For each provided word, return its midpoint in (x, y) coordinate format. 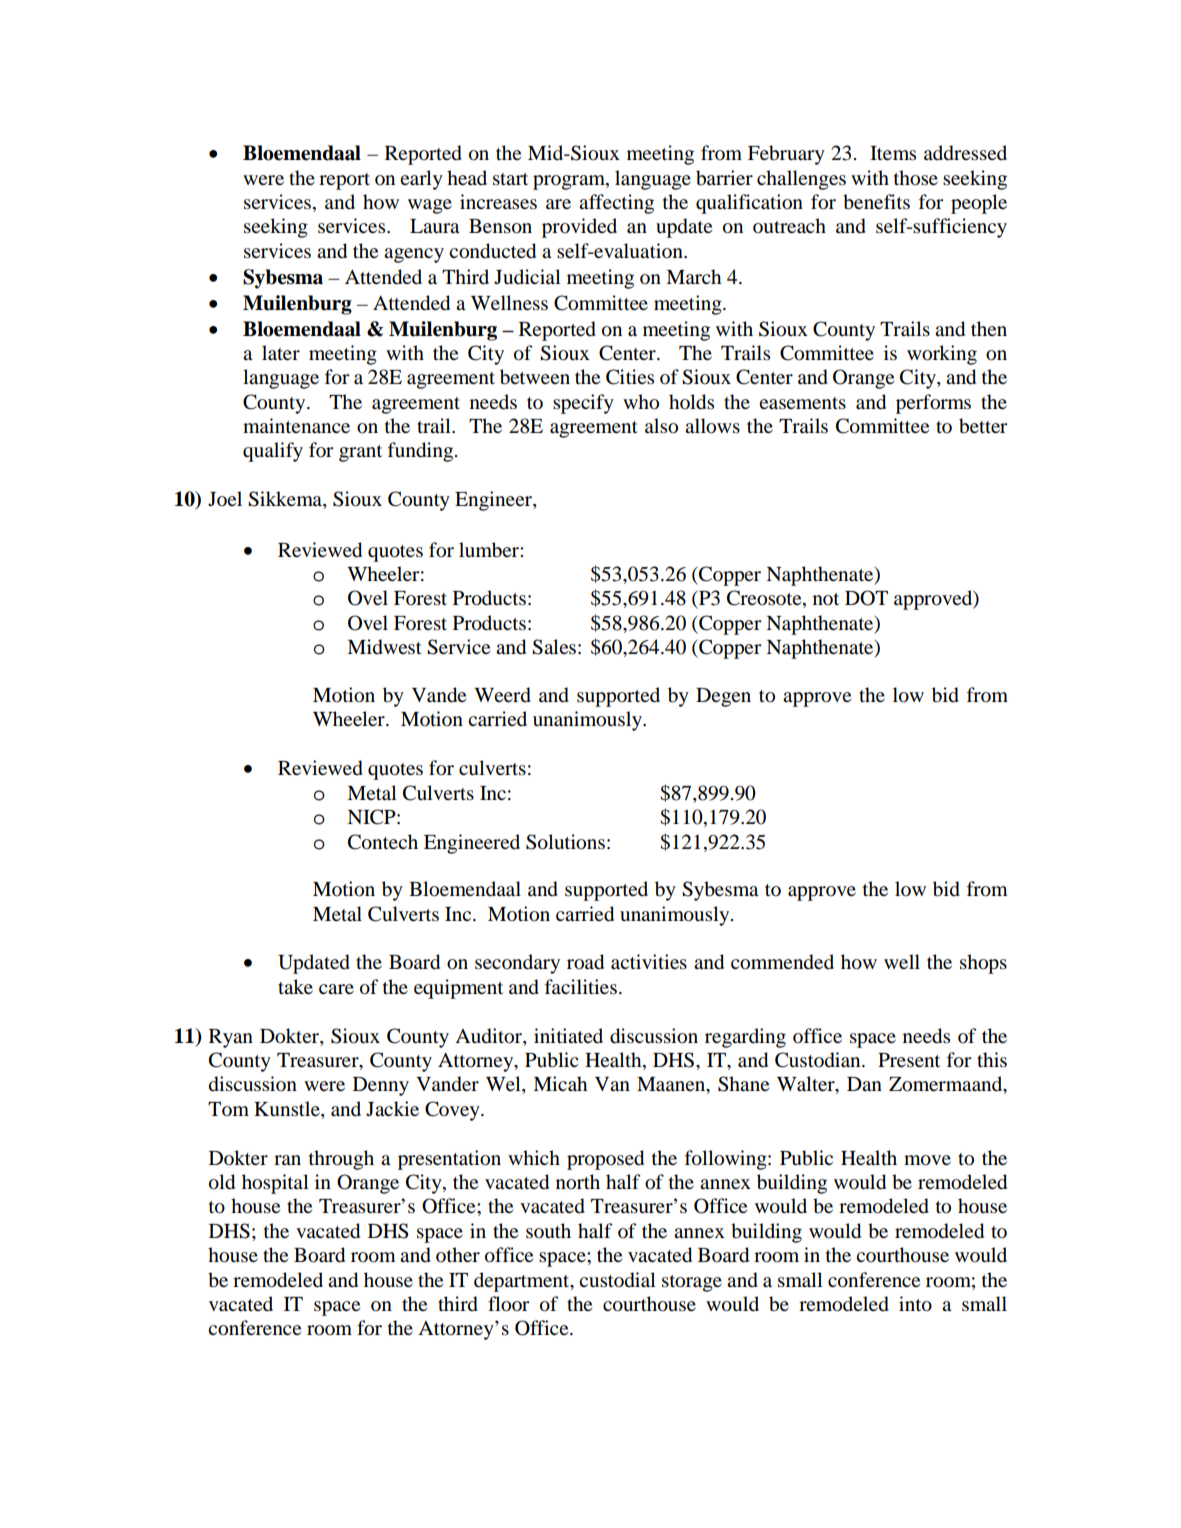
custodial (617, 1280)
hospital (275, 1184)
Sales (554, 647)
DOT (866, 598)
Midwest (384, 647)
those (916, 178)
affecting (616, 204)
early (421, 180)
